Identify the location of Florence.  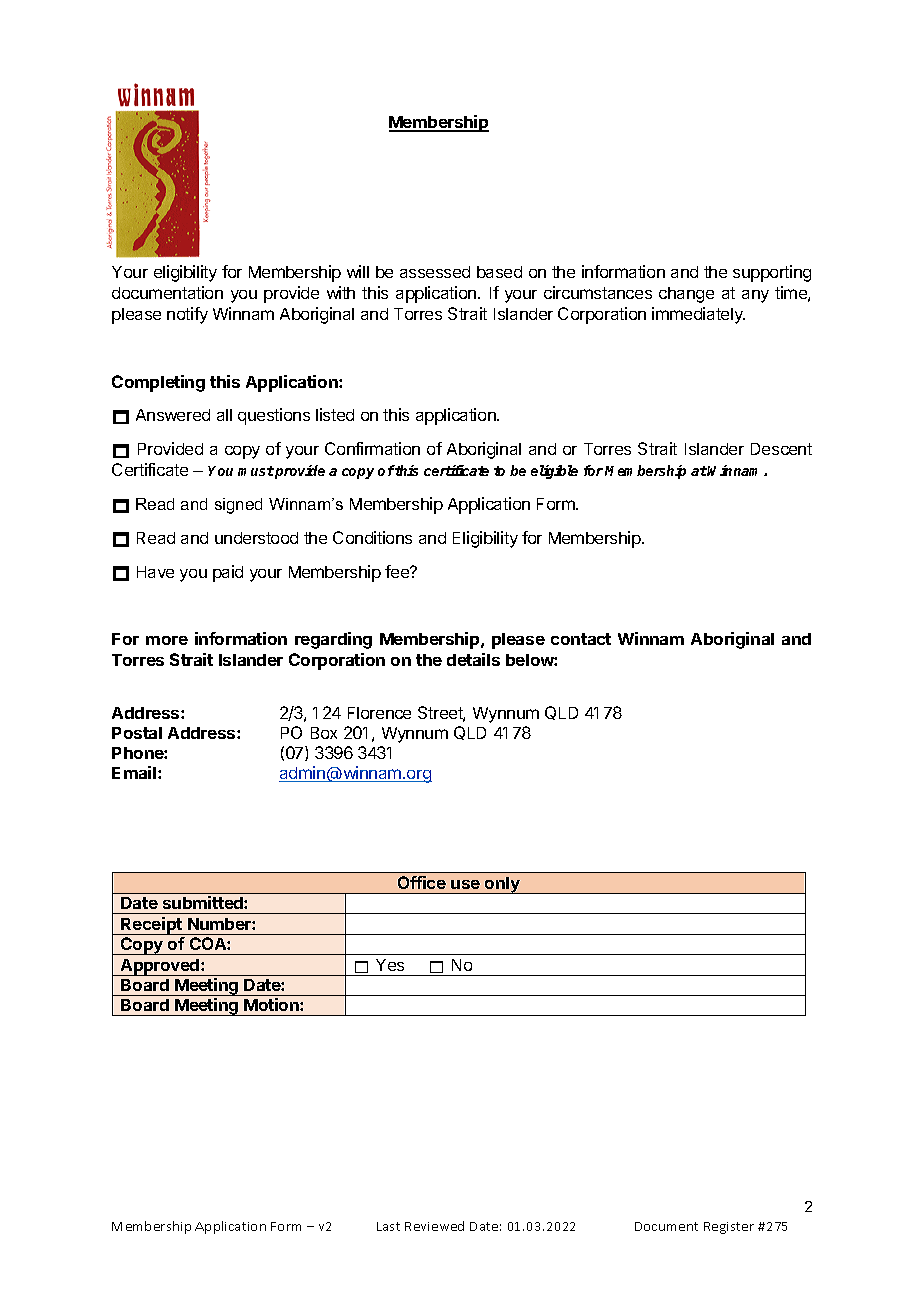
(379, 713).
